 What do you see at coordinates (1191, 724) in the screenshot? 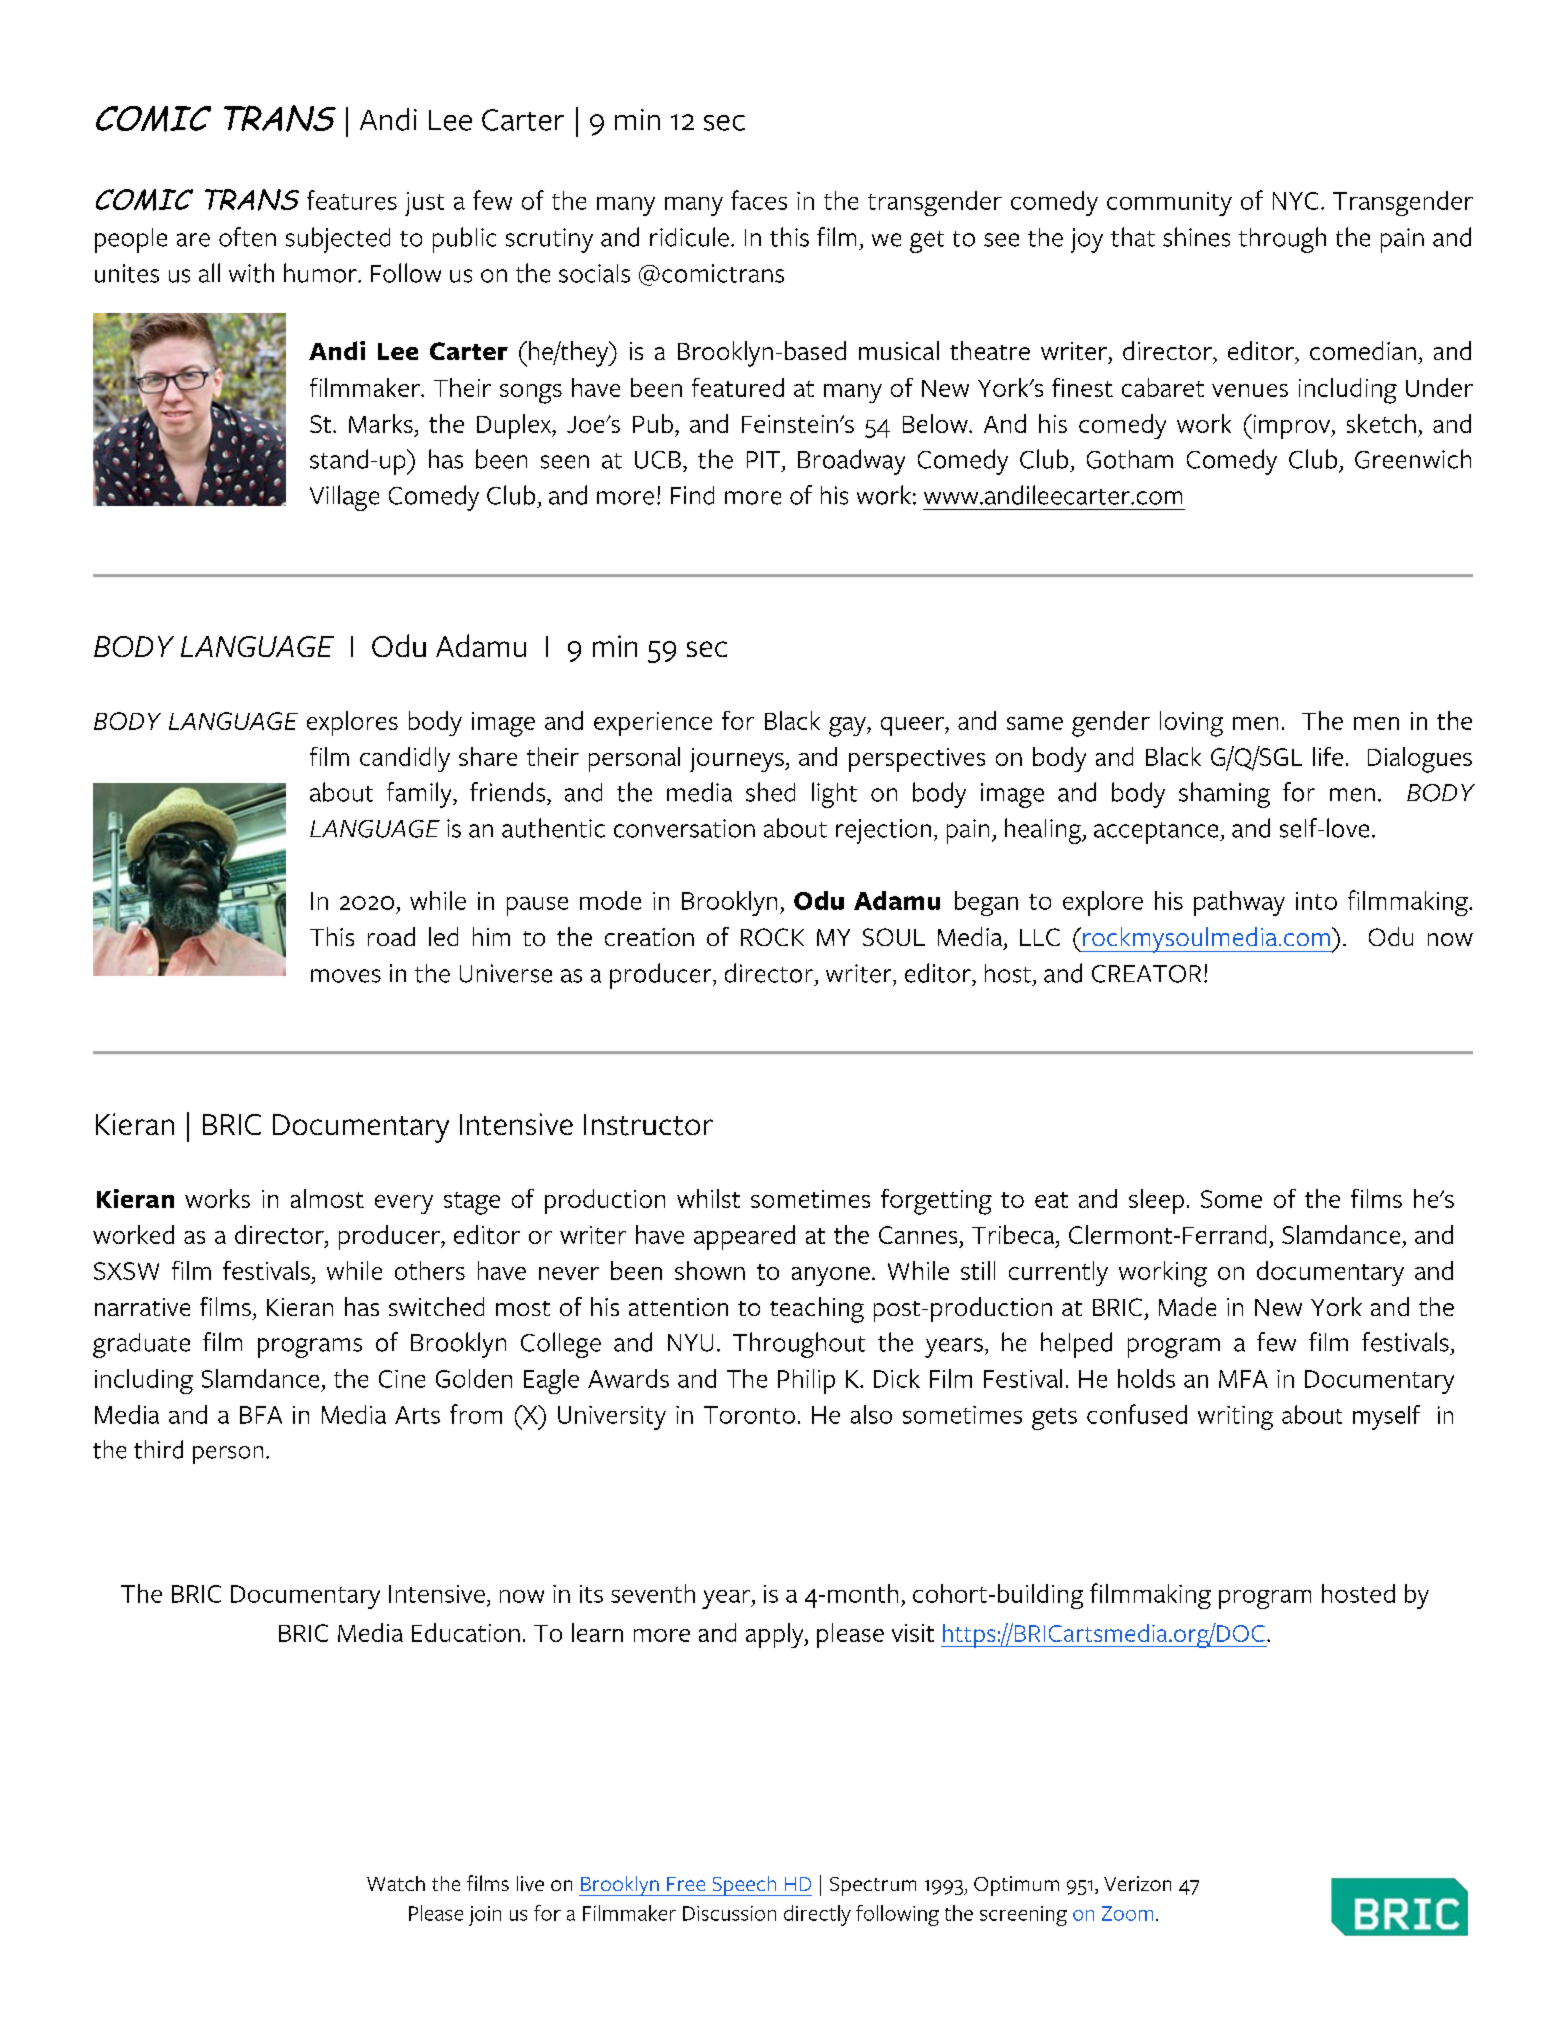
I see `loving` at bounding box center [1191, 724].
